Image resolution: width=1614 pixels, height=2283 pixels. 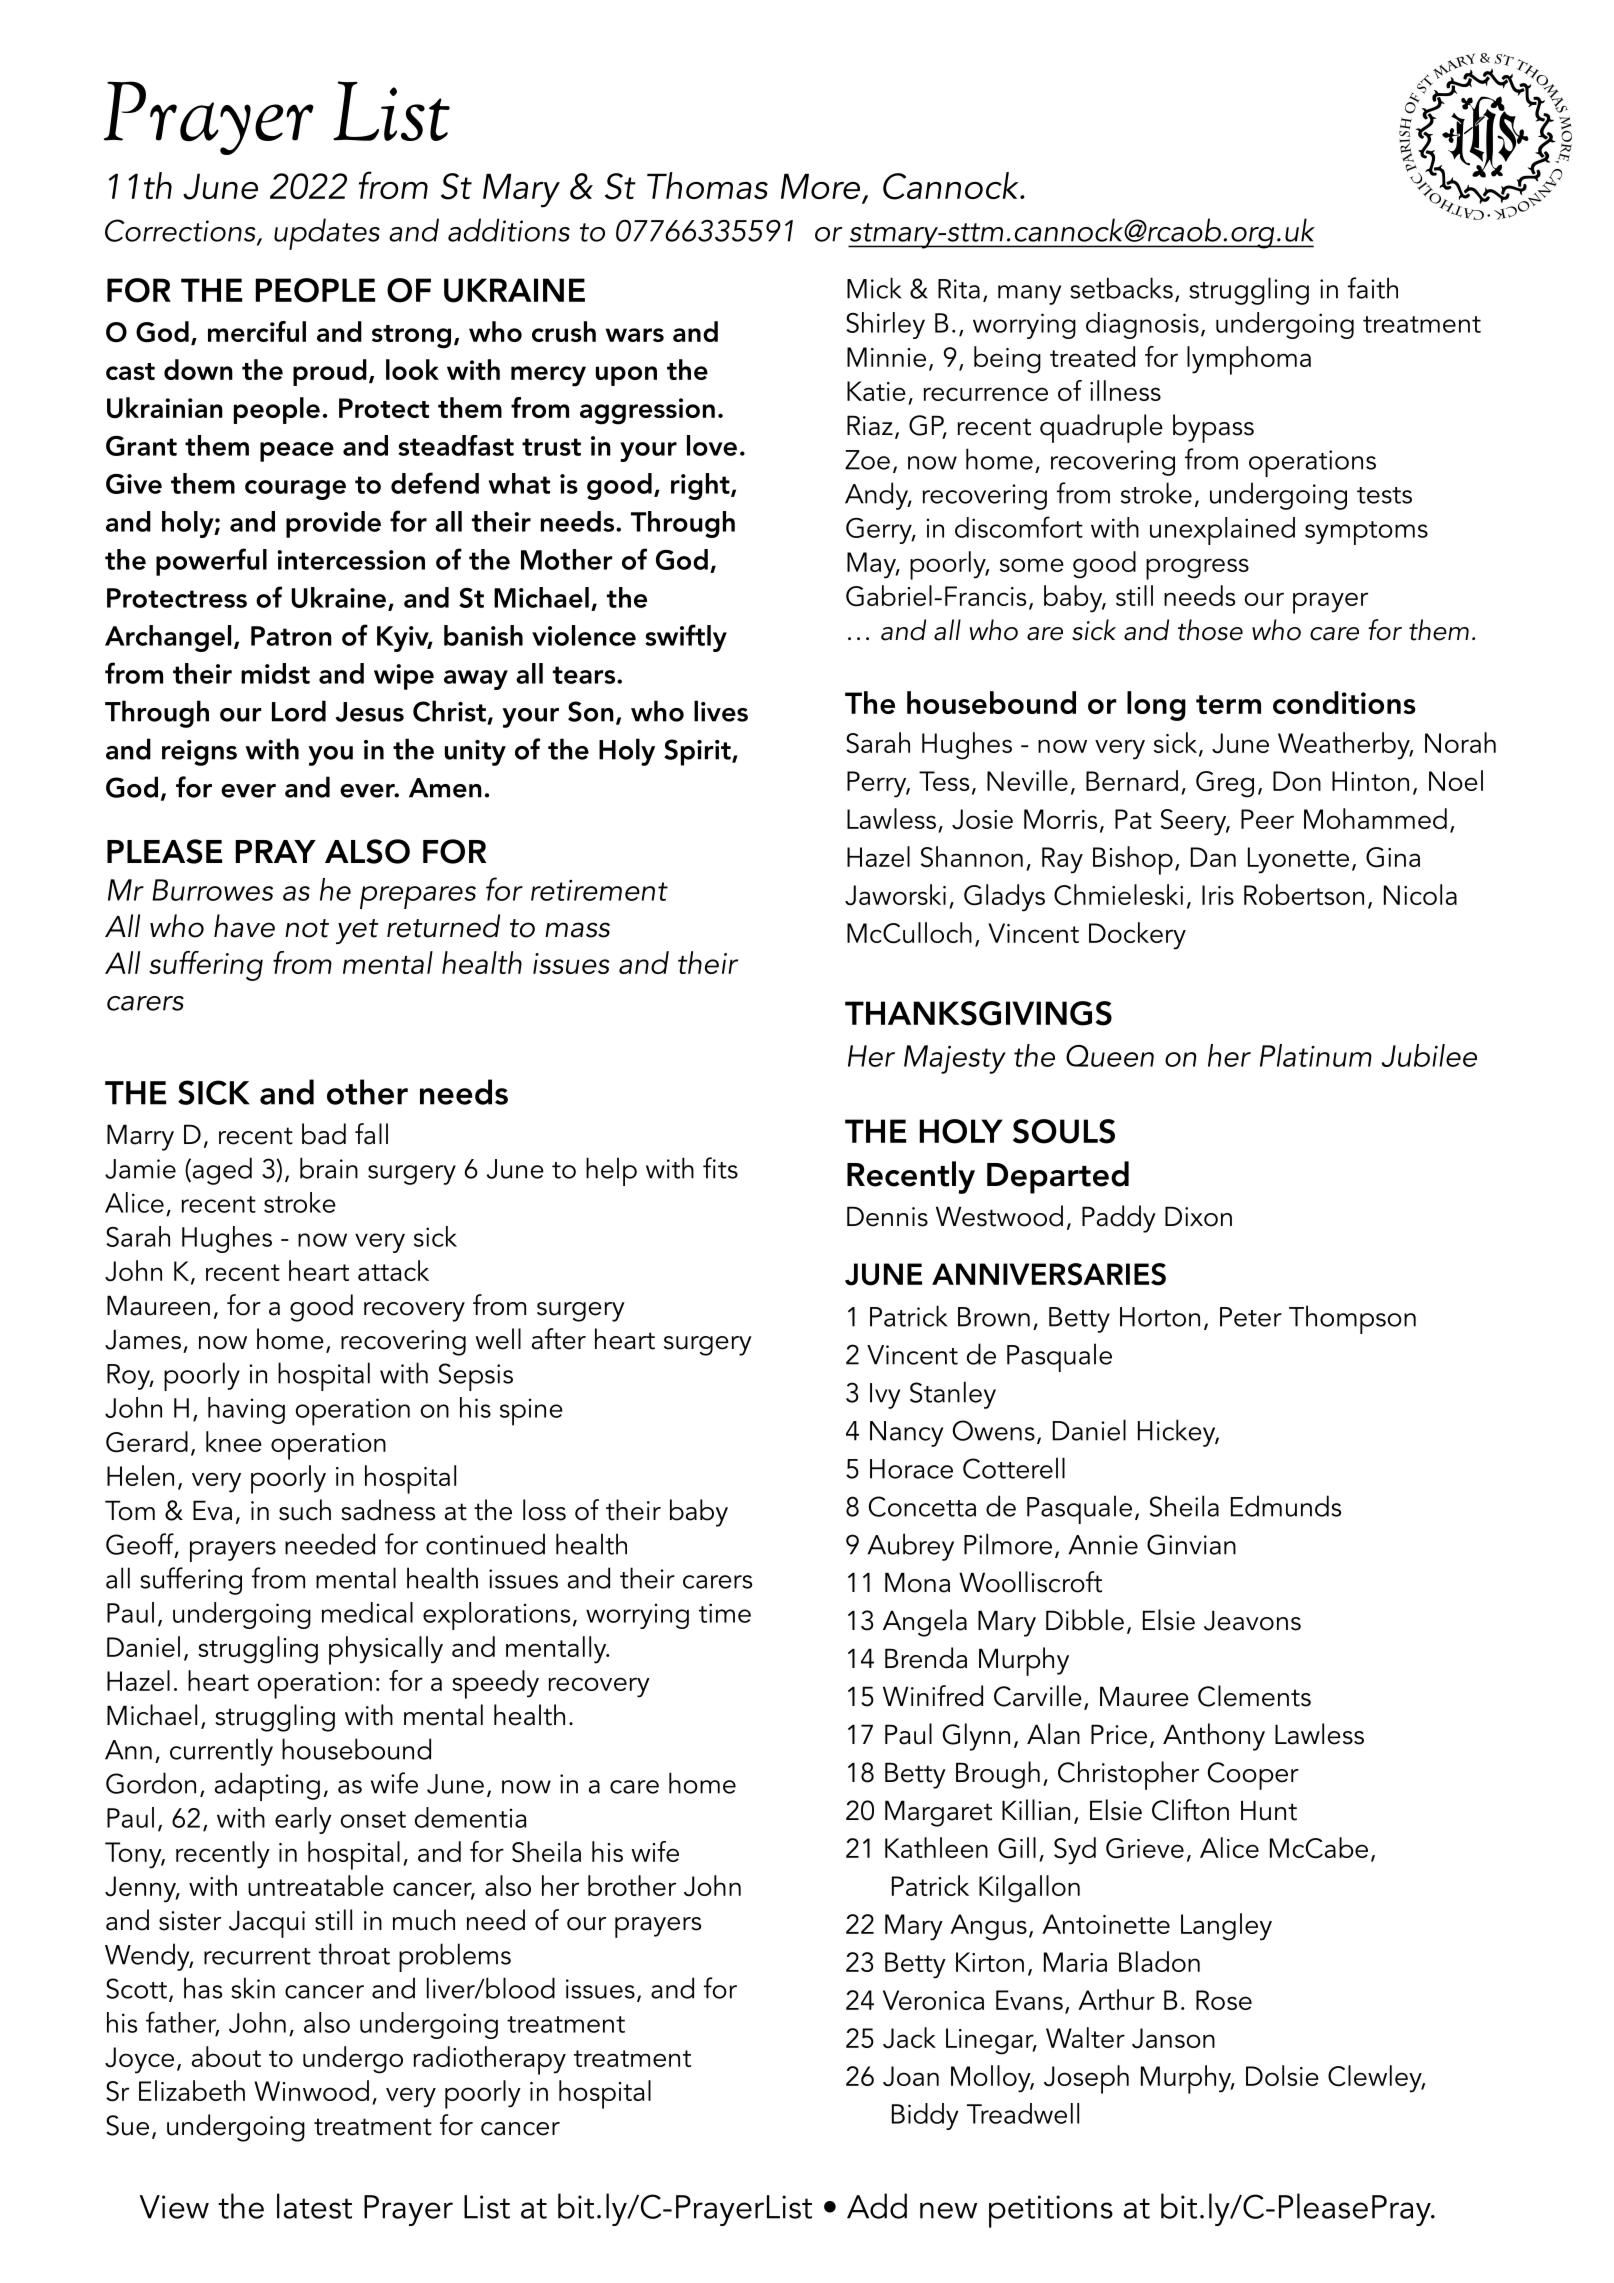 I want to click on faith, so click(x=1373, y=288).
